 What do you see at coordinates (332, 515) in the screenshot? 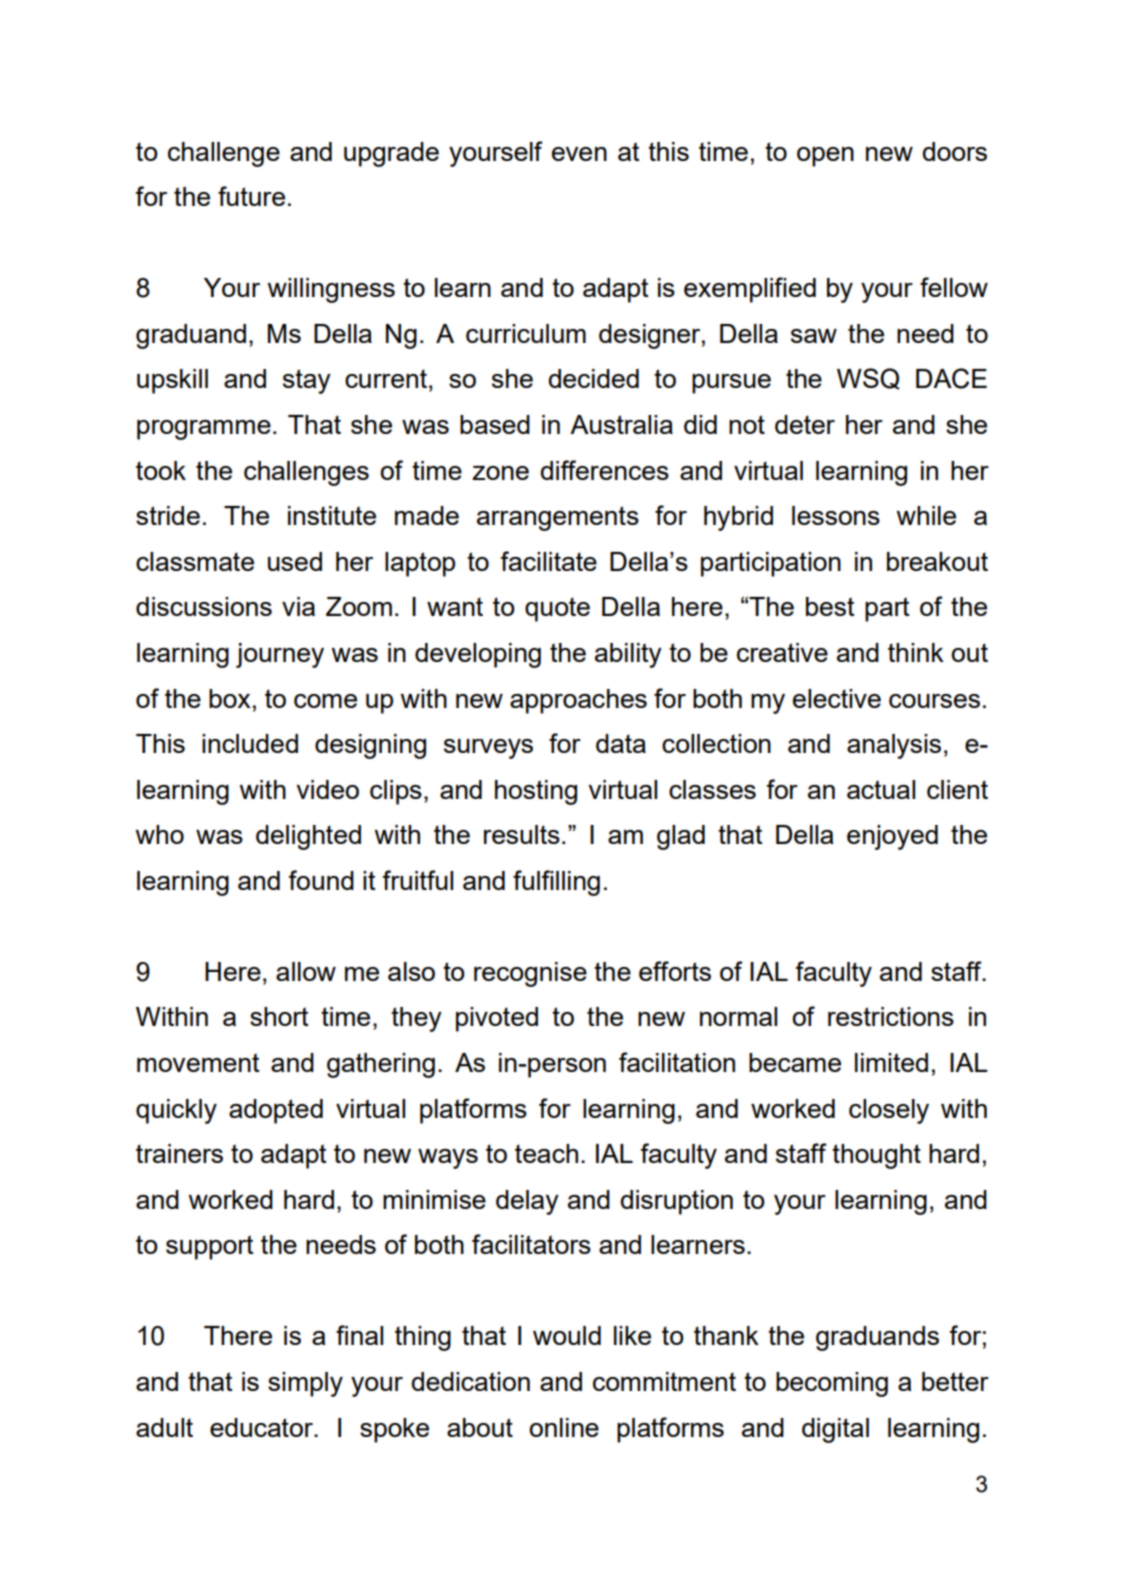
I see `institute` at bounding box center [332, 515].
